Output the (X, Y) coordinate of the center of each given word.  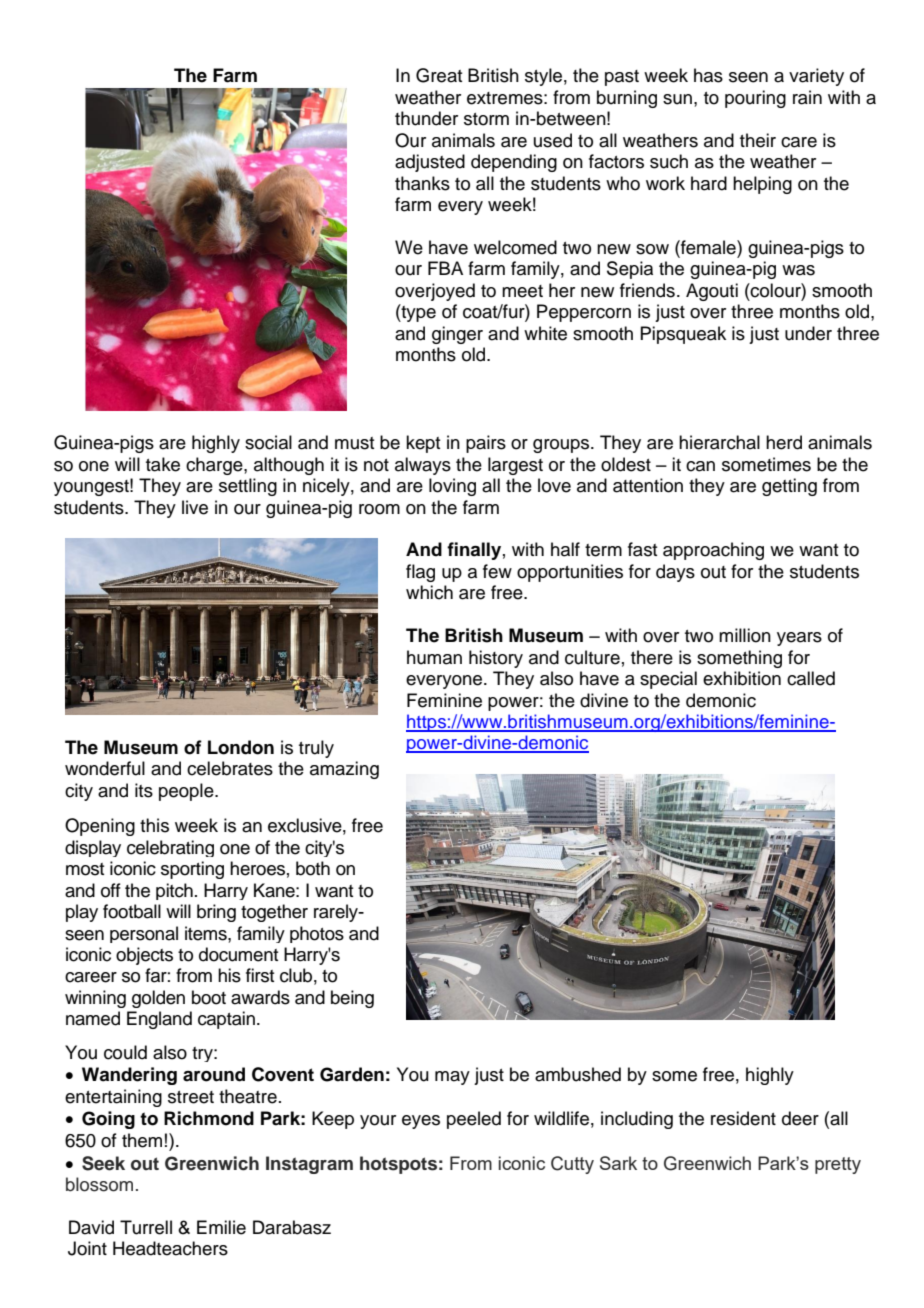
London (241, 747)
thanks (422, 183)
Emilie (221, 1227)
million (745, 635)
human (434, 657)
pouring (755, 99)
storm (486, 119)
